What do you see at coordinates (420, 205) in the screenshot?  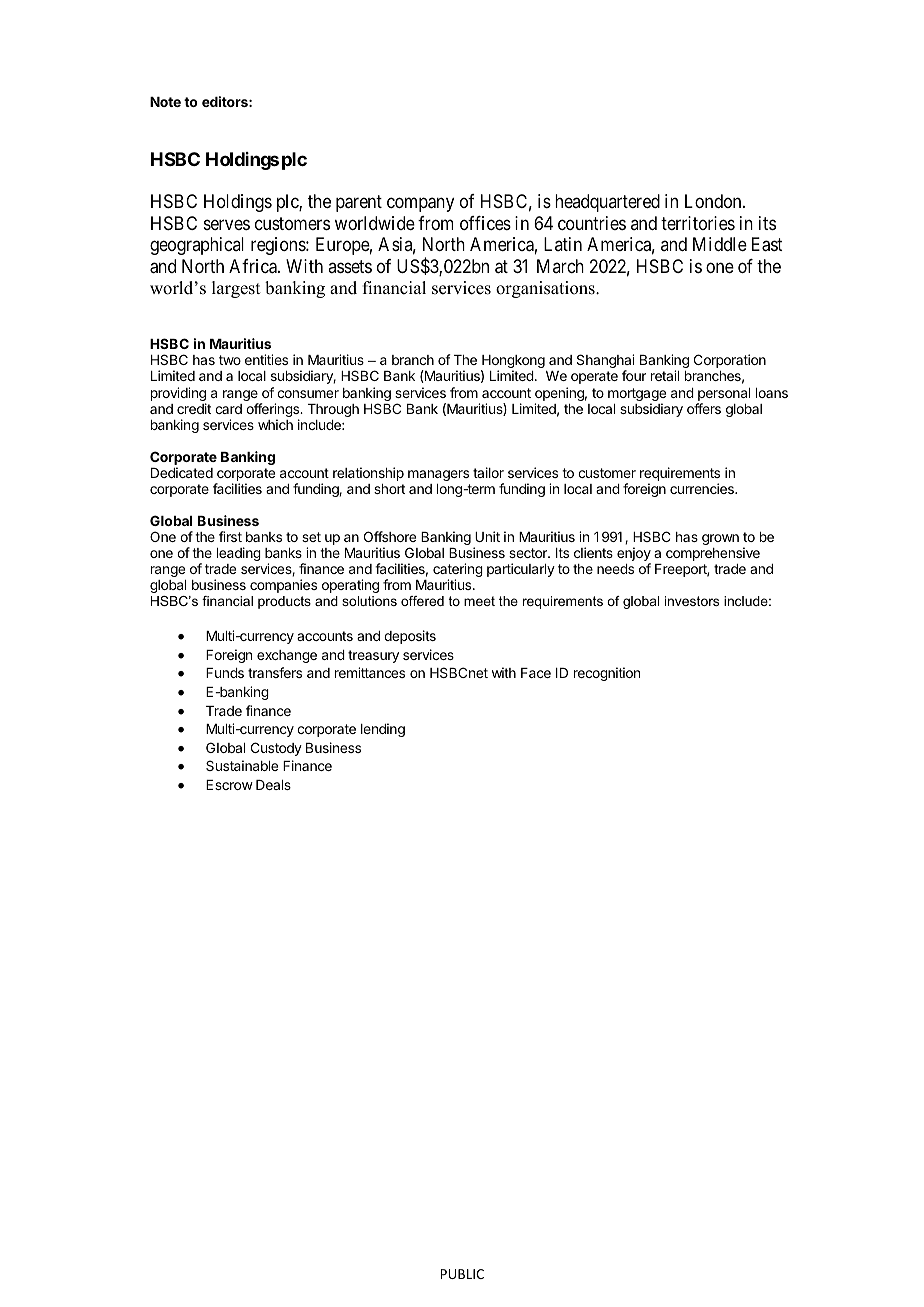 I see `company` at bounding box center [420, 205].
